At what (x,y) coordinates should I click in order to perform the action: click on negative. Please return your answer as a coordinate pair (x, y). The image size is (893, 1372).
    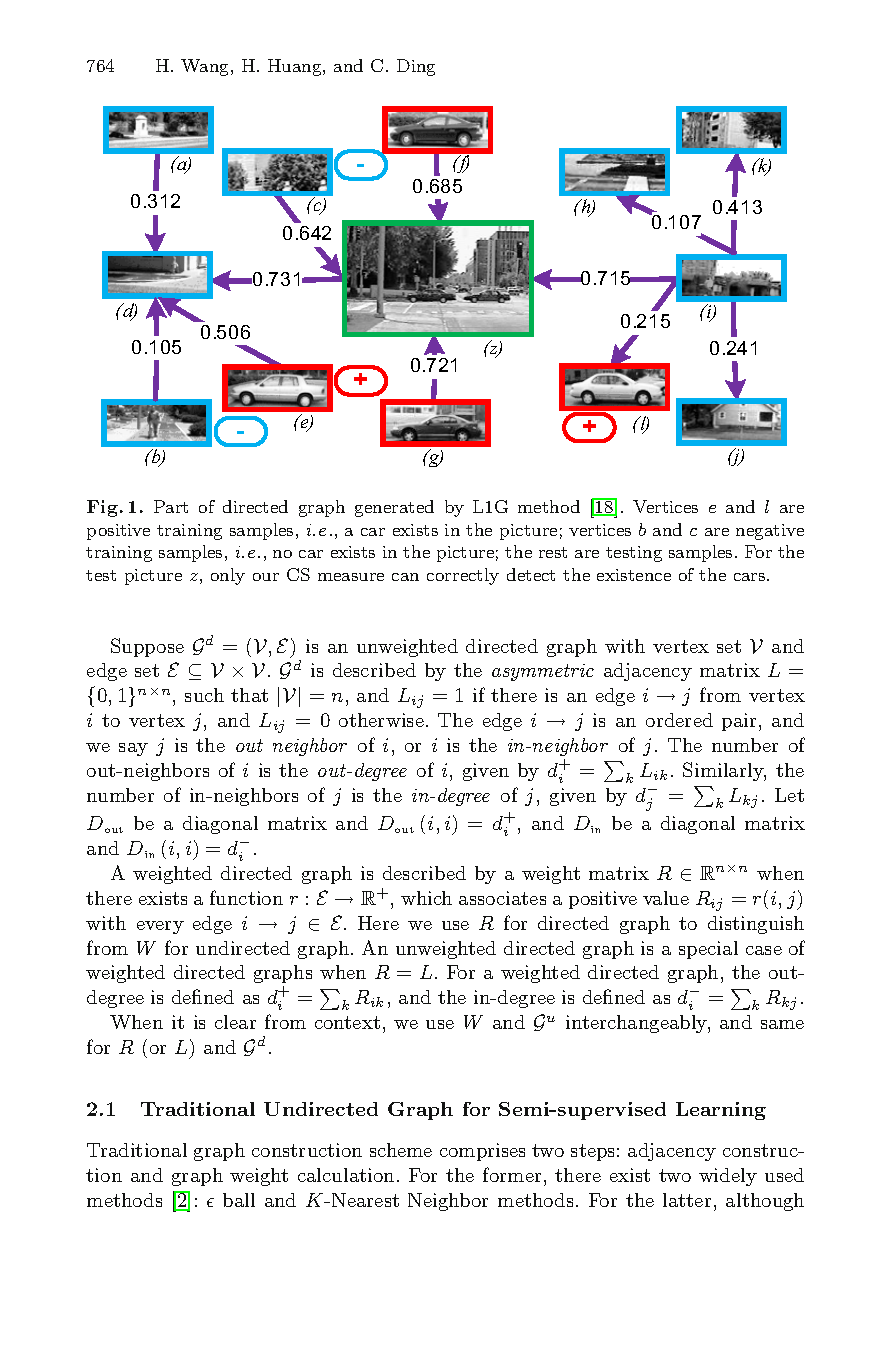
    Looking at the image, I should click on (770, 532).
